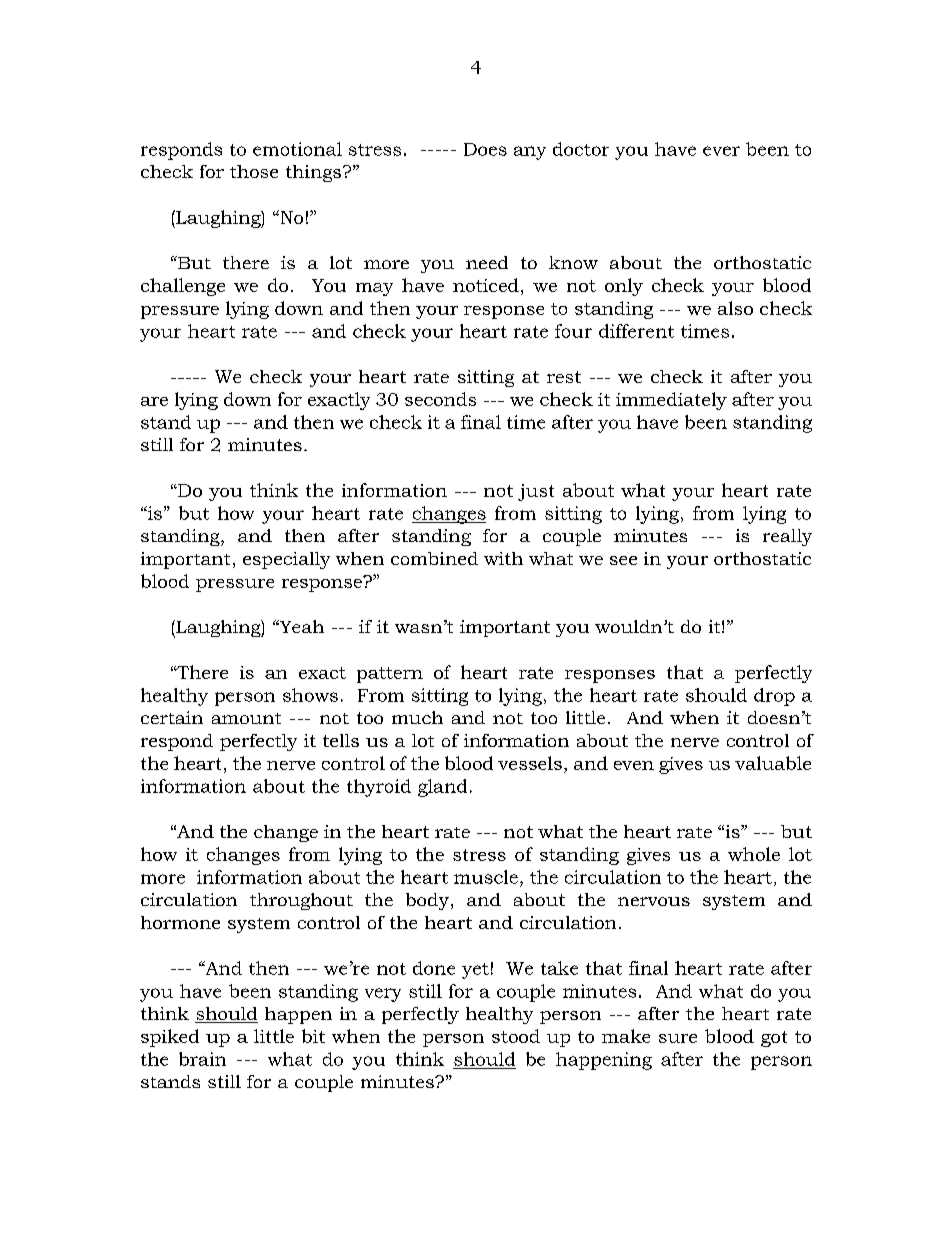 The height and width of the screenshot is (1233, 952). What do you see at coordinates (516, 1036) in the screenshot?
I see `stood` at bounding box center [516, 1036].
